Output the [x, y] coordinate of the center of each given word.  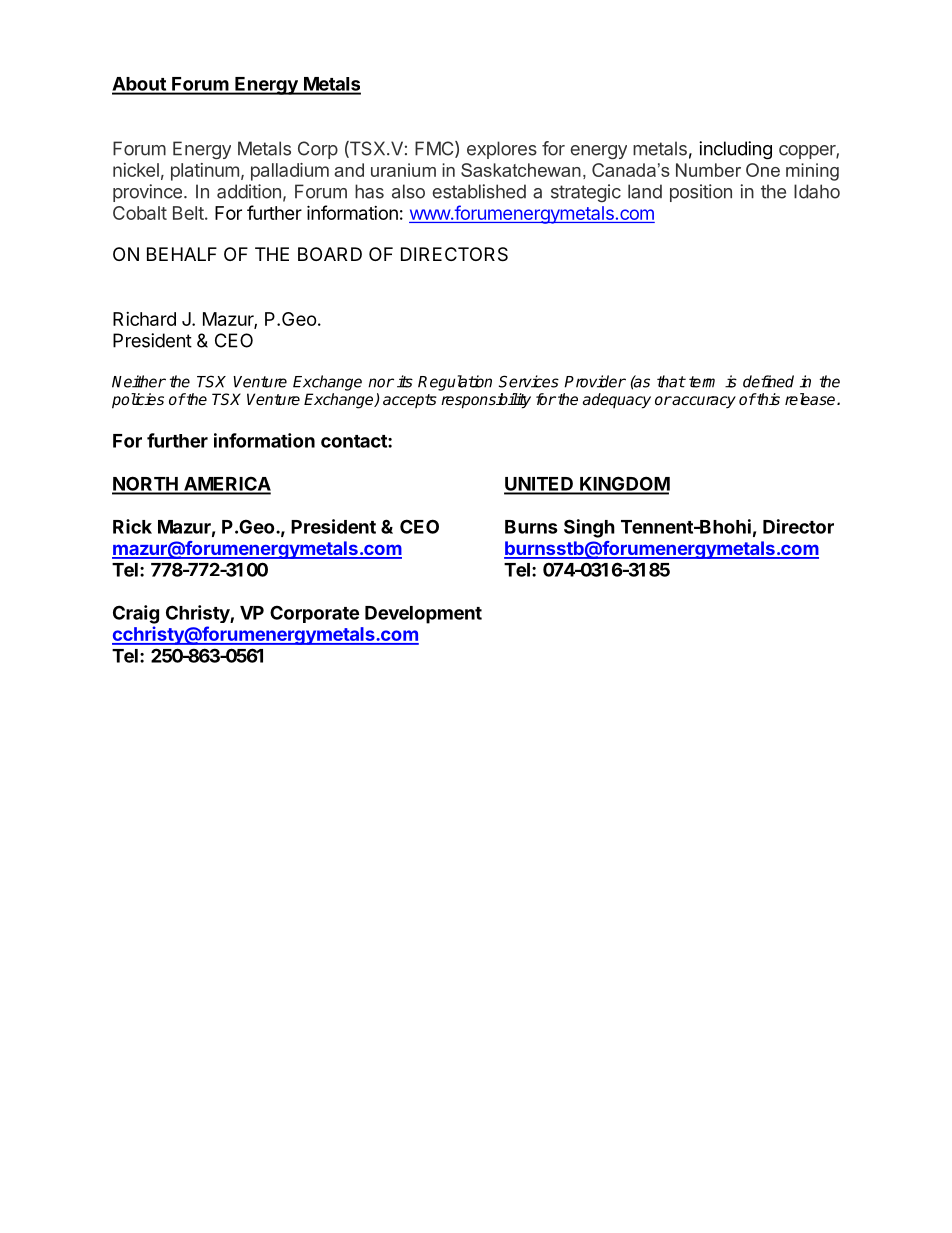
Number [708, 170]
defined [768, 381]
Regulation [455, 383]
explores [502, 150]
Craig [136, 614]
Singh [589, 528]
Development [423, 615]
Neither [139, 381]
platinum [205, 172]
